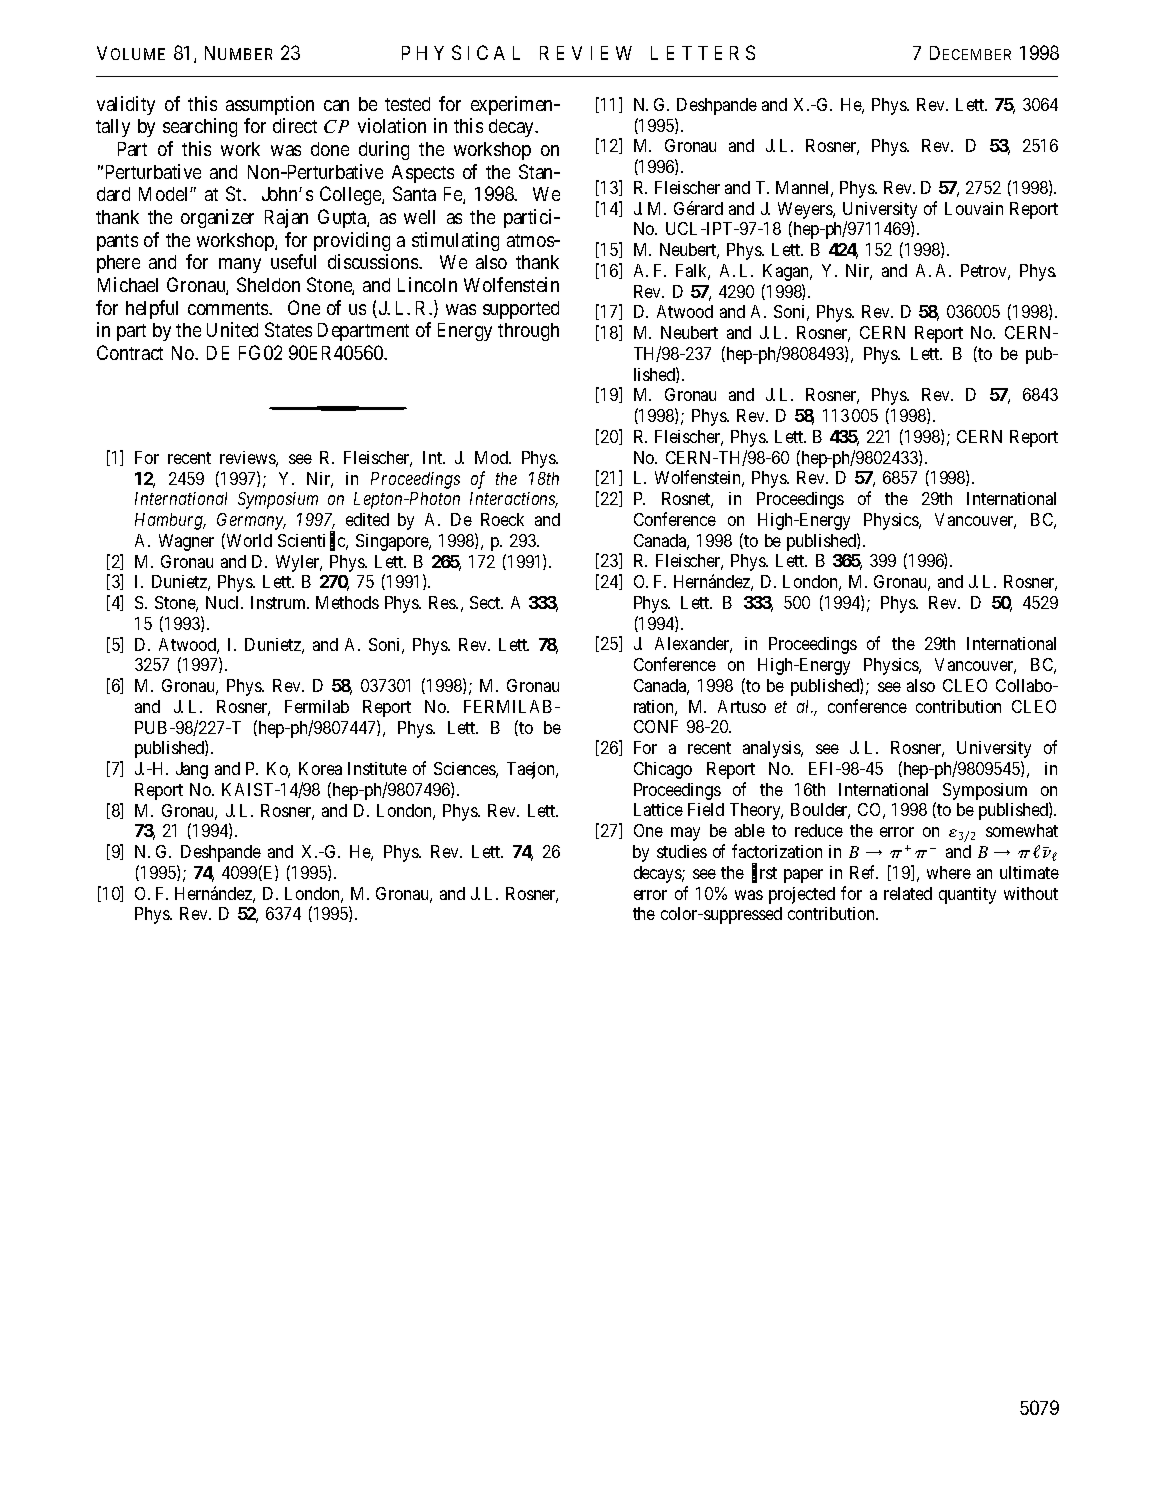 This page has height=1500, width=1159. What do you see at coordinates (486, 602) in the page?
I see `Sect` at bounding box center [486, 602].
